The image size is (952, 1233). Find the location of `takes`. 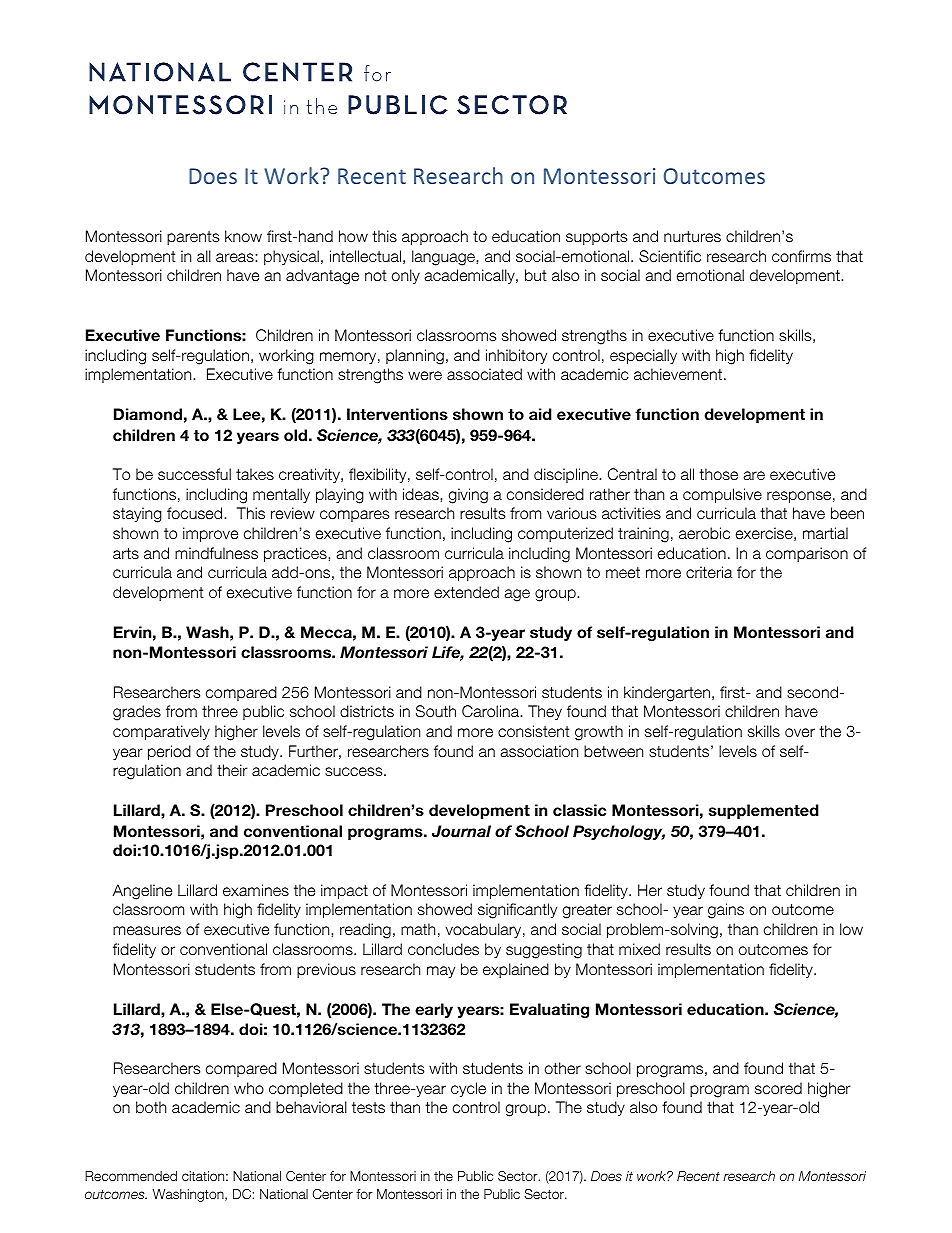

takes is located at coordinates (255, 474).
